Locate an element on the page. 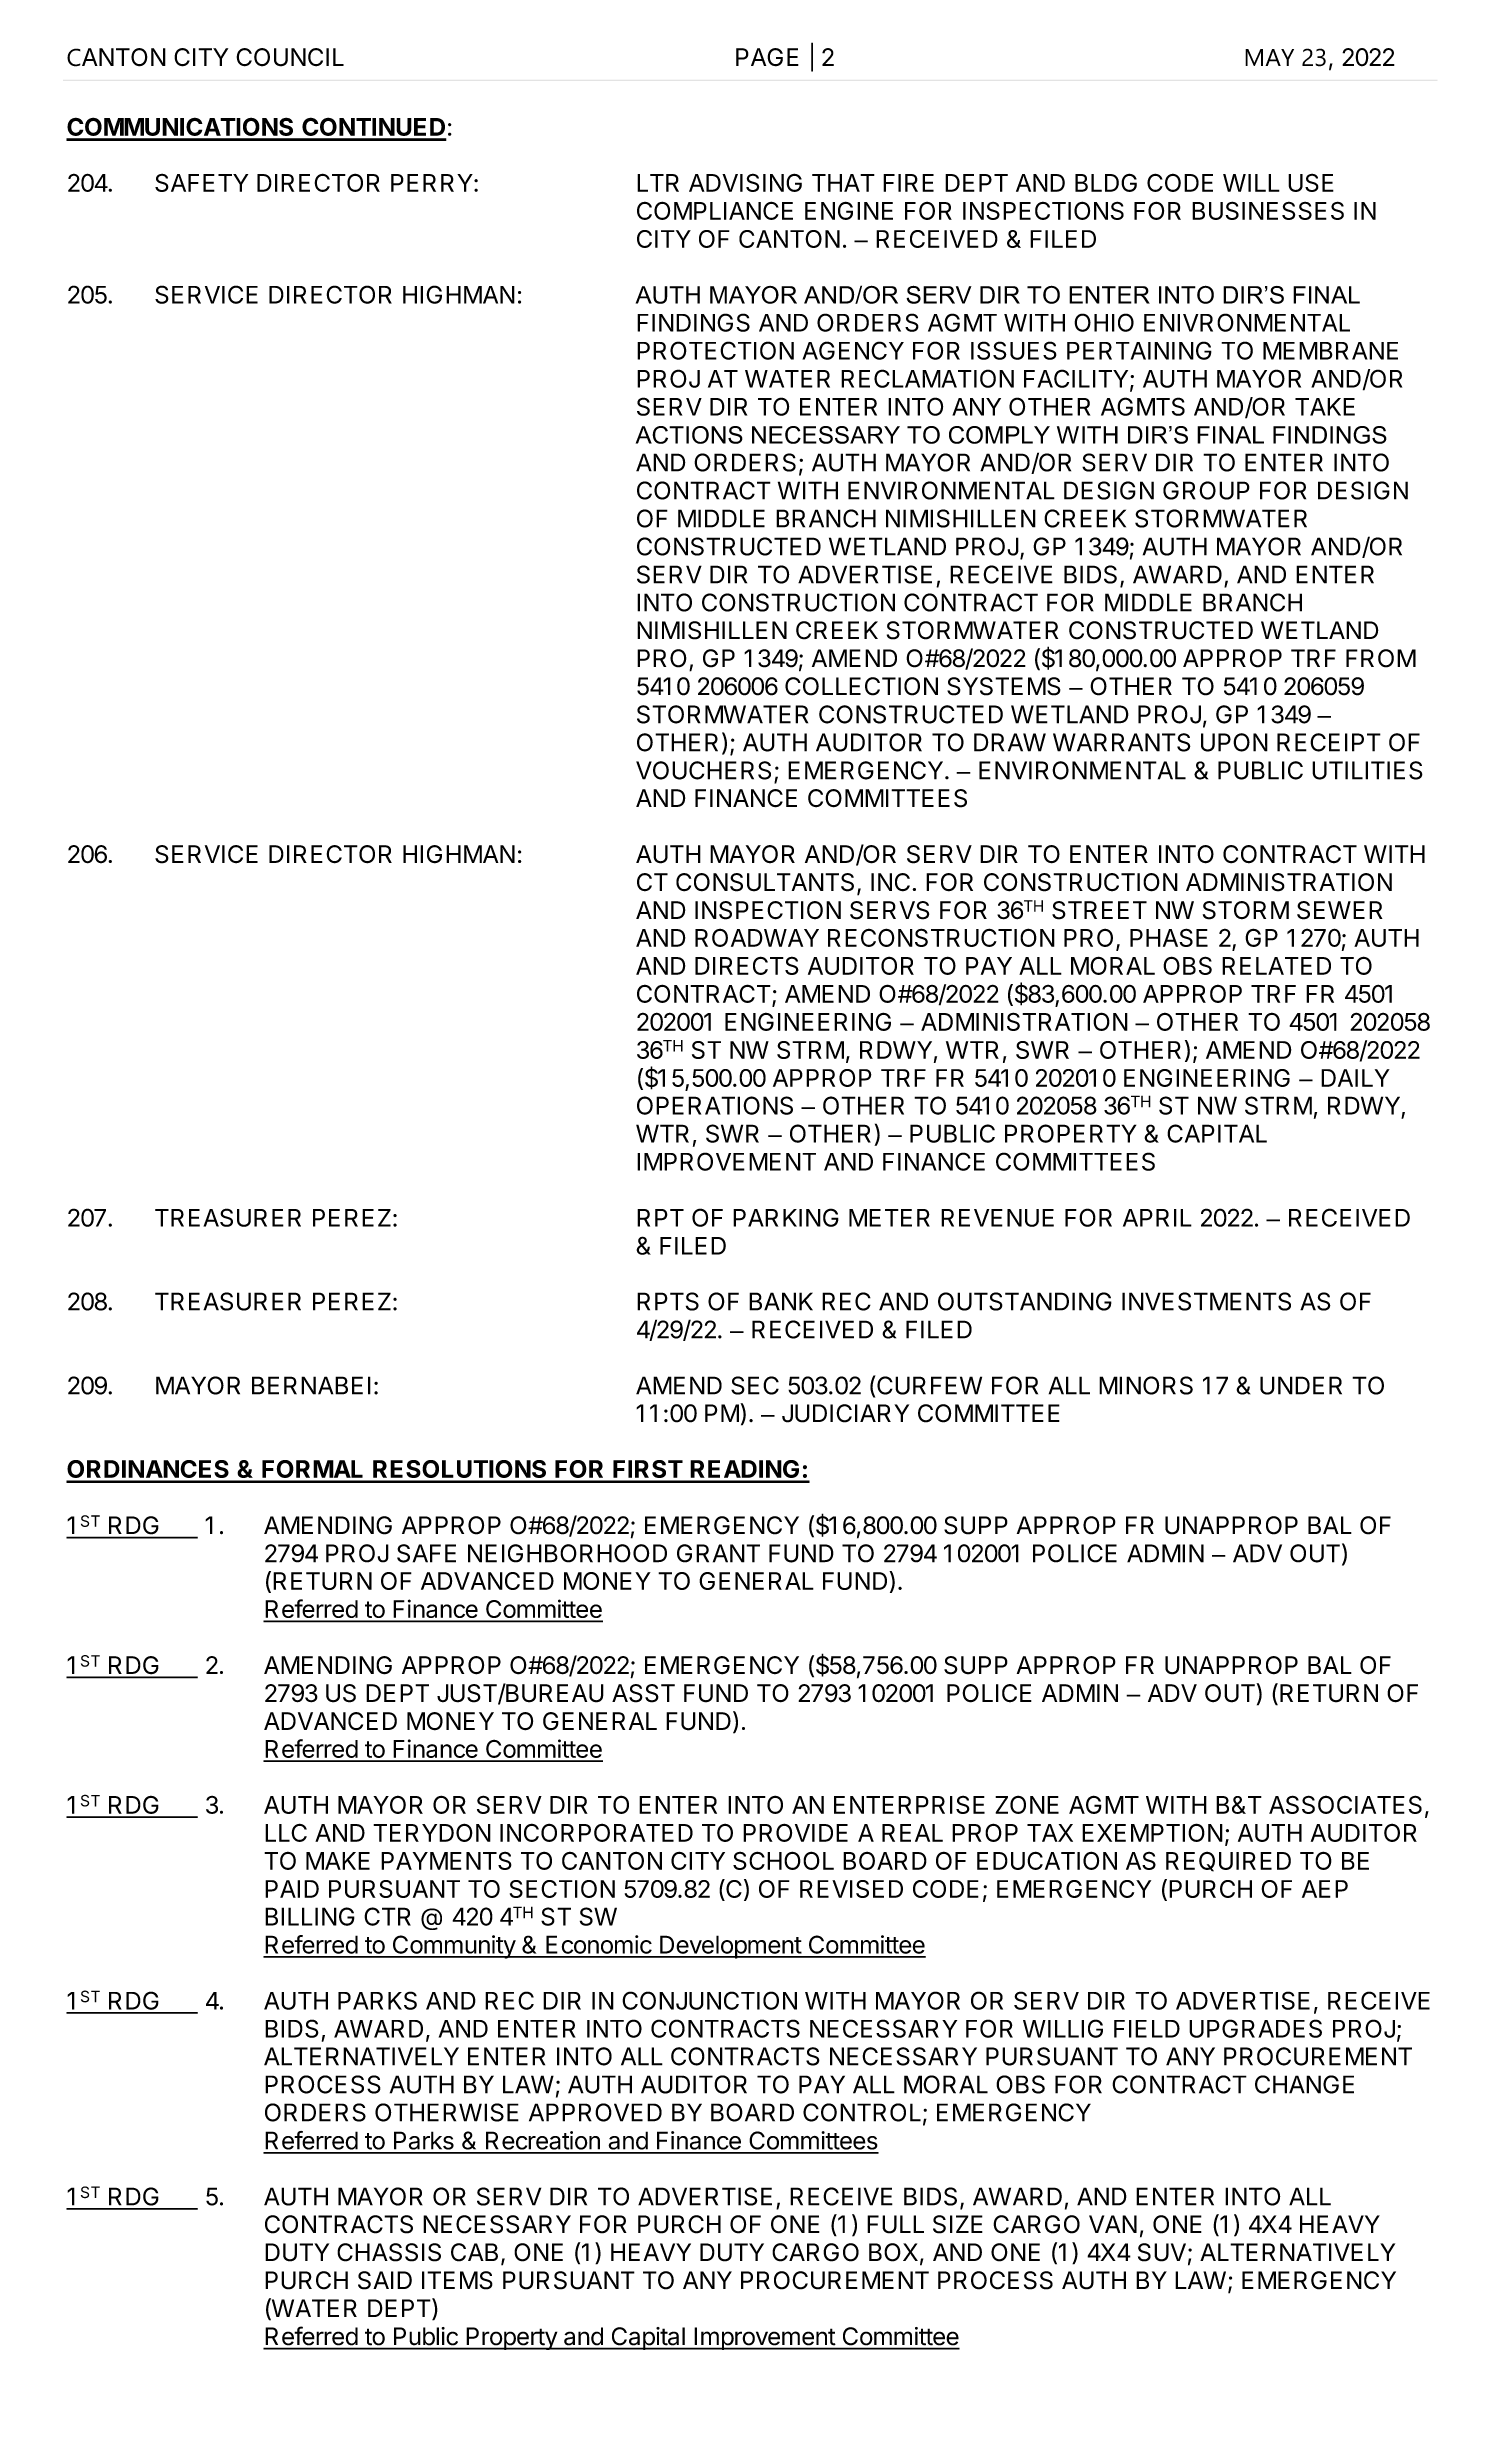 The height and width of the document is (2451, 1488). JUDICIARY is located at coordinates (845, 1413).
